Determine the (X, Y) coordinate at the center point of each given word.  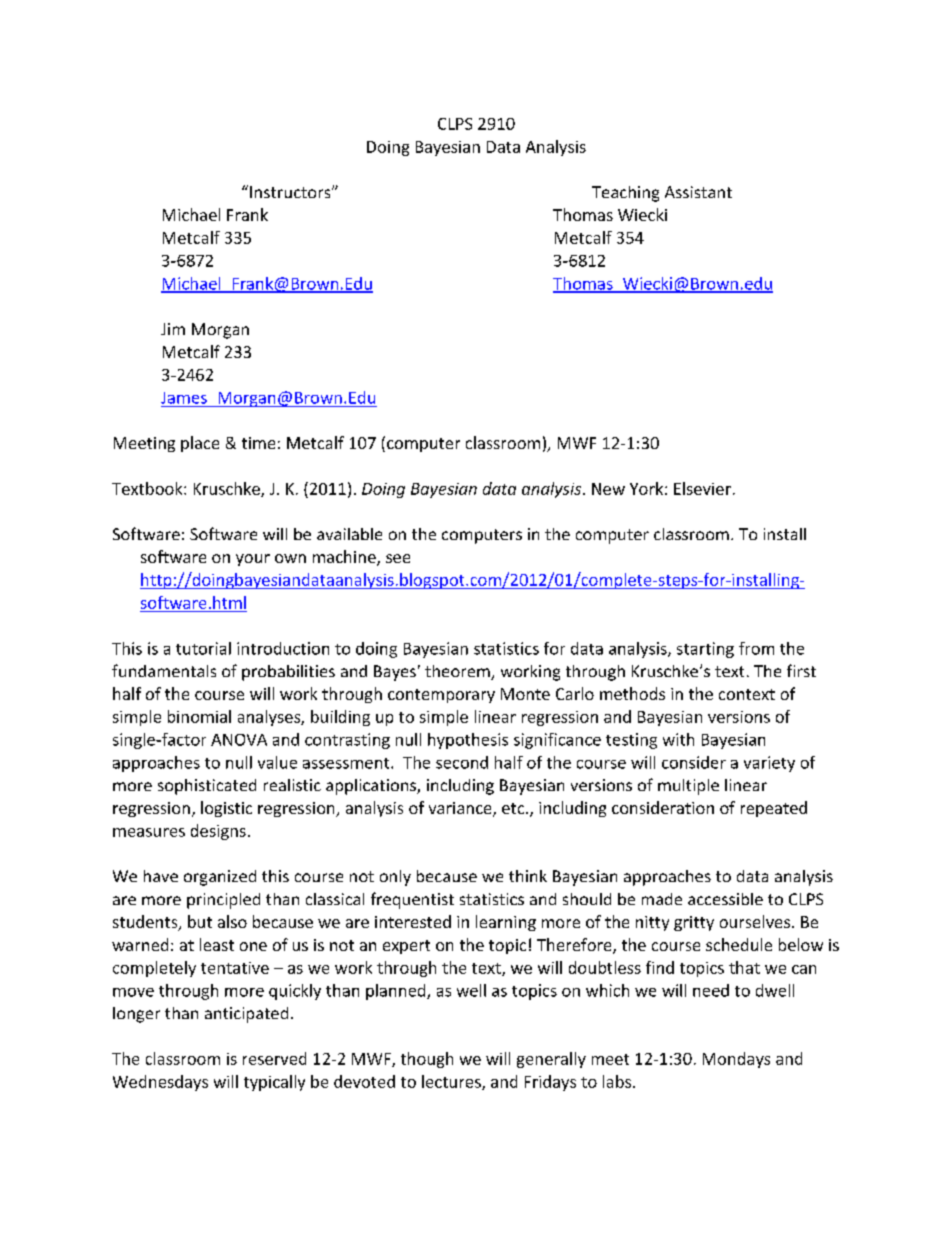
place (200, 444)
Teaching (625, 194)
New (608, 489)
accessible (725, 899)
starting (705, 650)
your (253, 560)
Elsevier (702, 488)
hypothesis (468, 741)
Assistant (698, 192)
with (678, 739)
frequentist (412, 900)
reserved (274, 1058)
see (398, 558)
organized (220, 878)
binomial (199, 716)
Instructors (291, 192)
